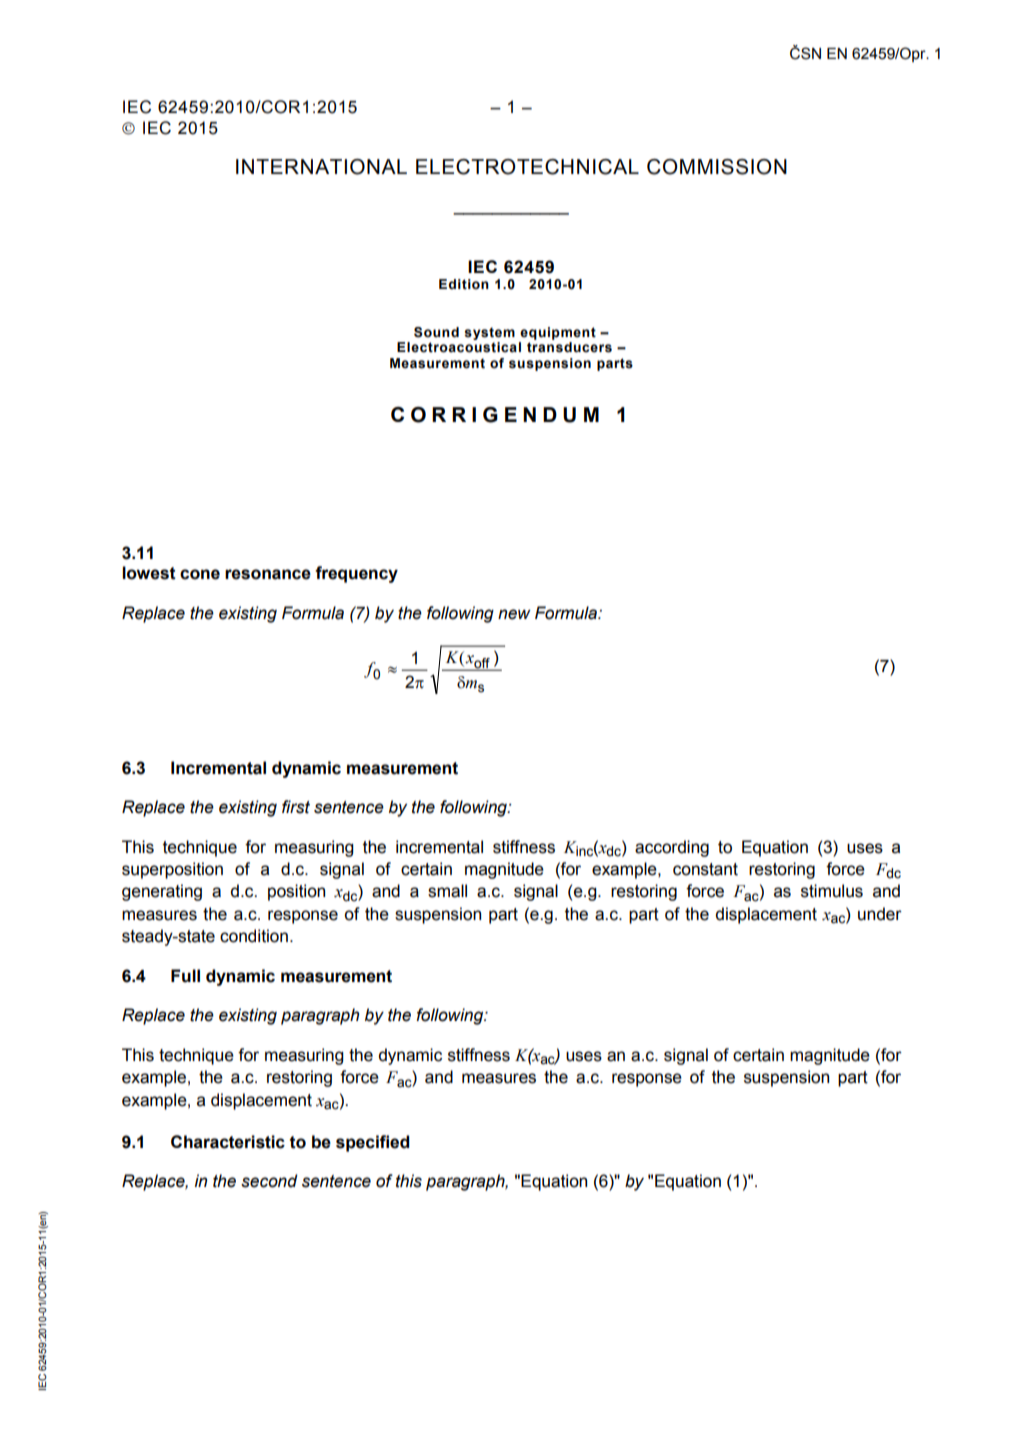  I want to click on stimulus, so click(832, 891).
